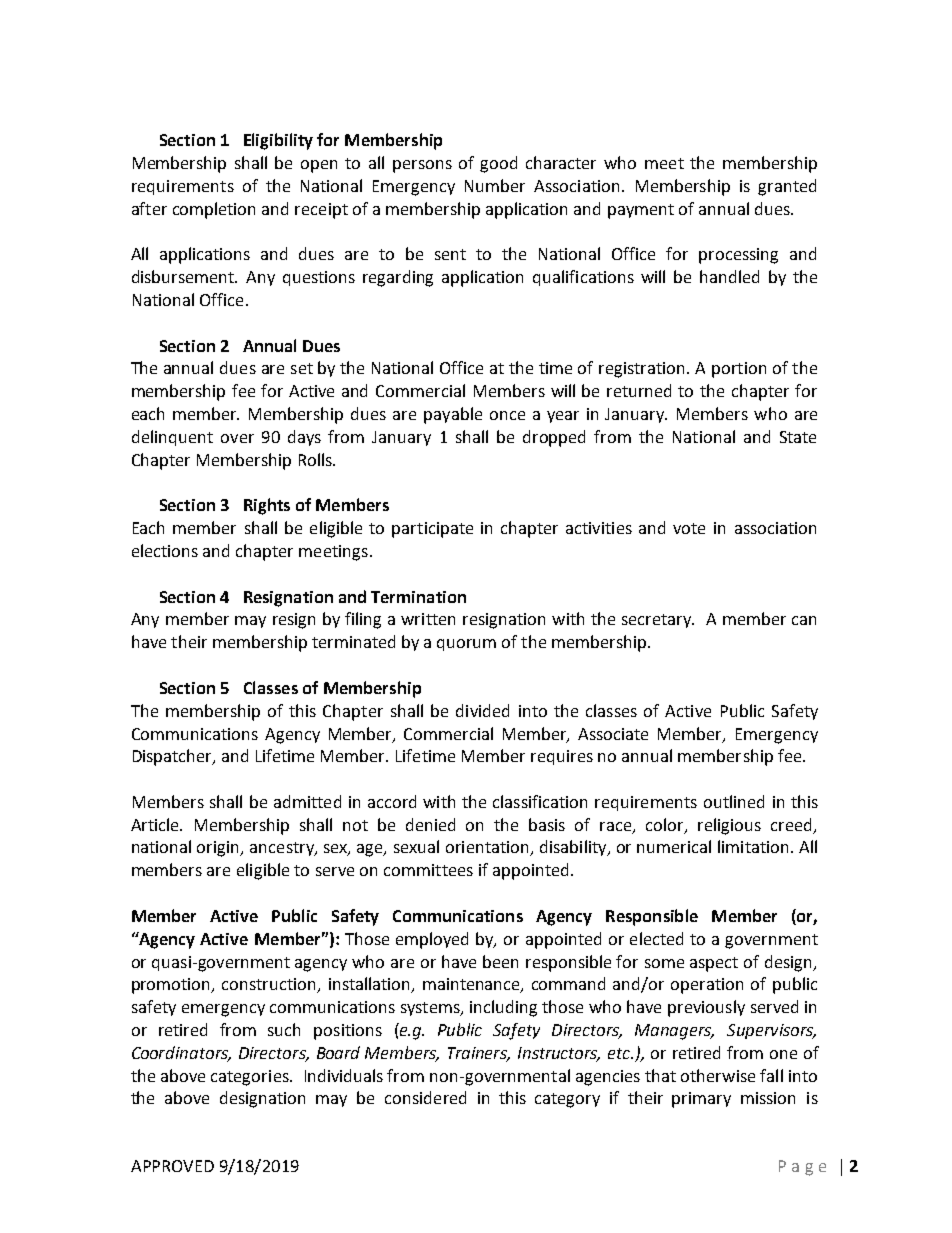  I want to click on completion, so click(214, 210).
